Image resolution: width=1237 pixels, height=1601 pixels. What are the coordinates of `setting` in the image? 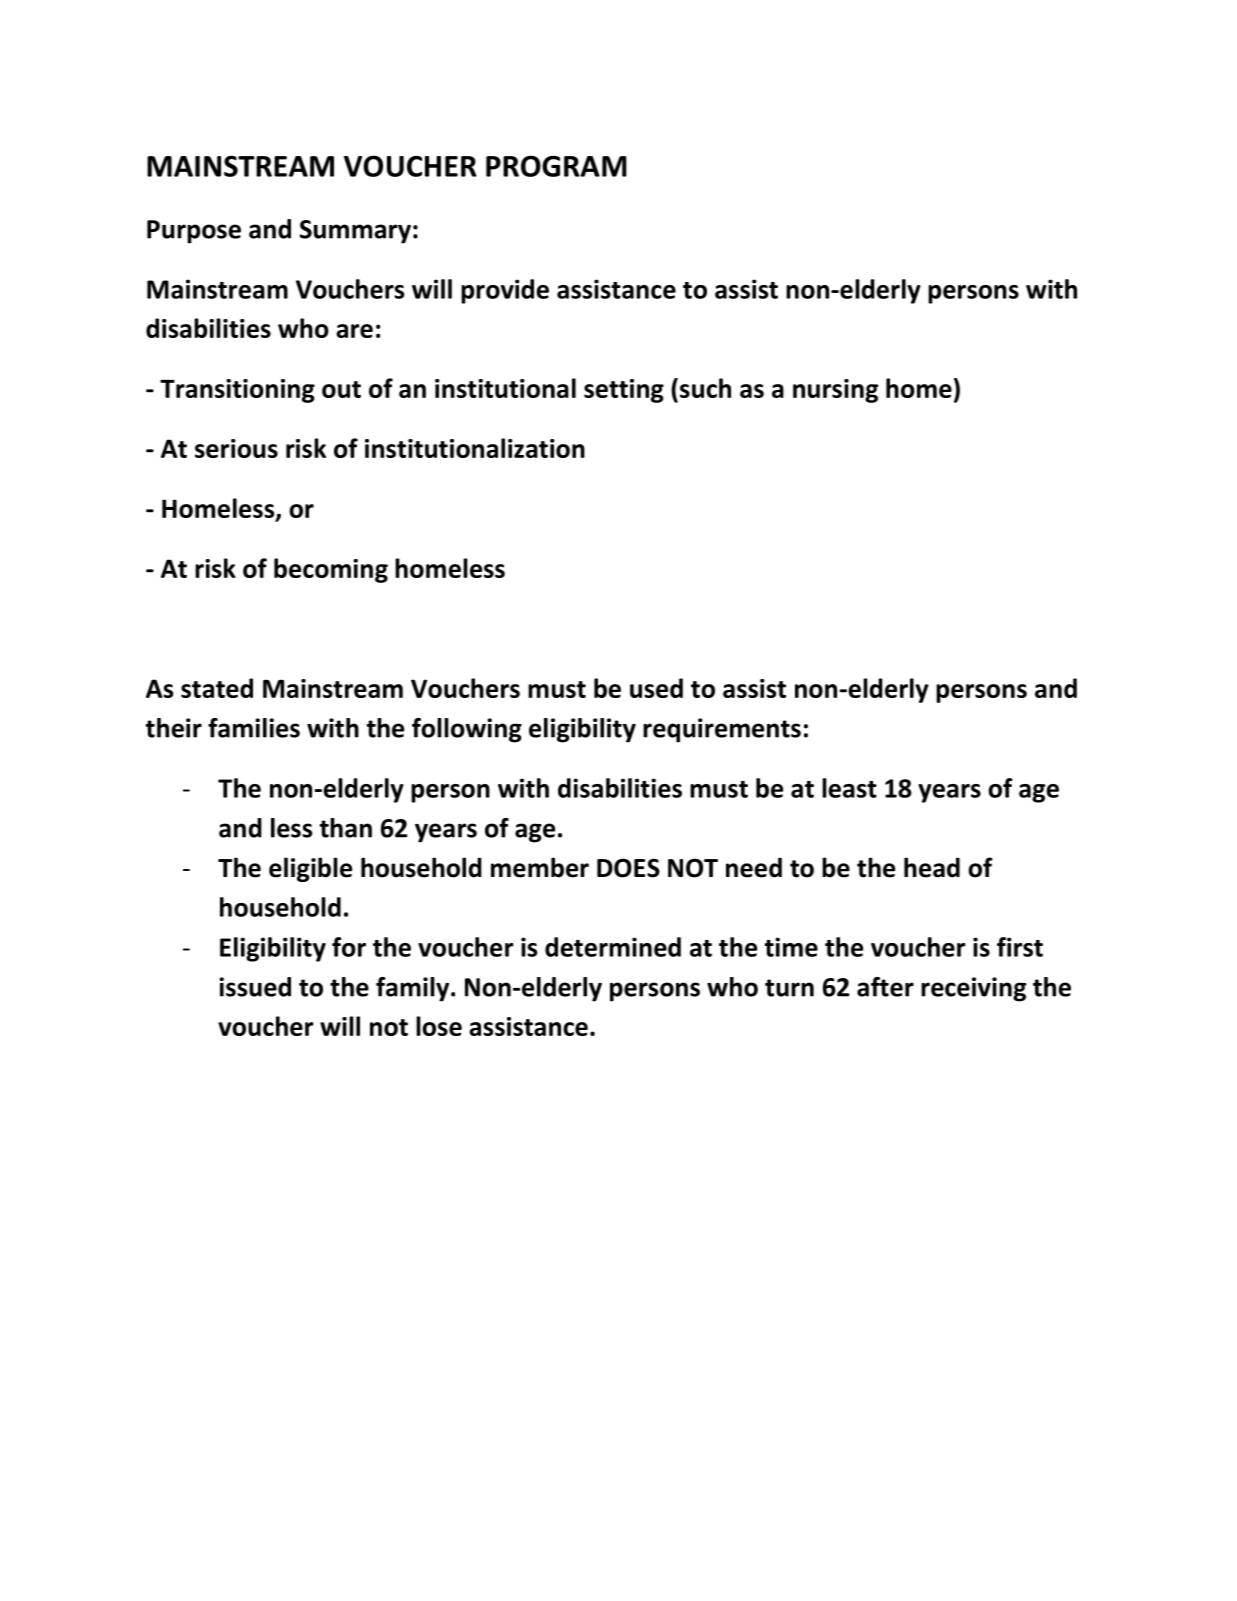 It's located at (624, 391).
